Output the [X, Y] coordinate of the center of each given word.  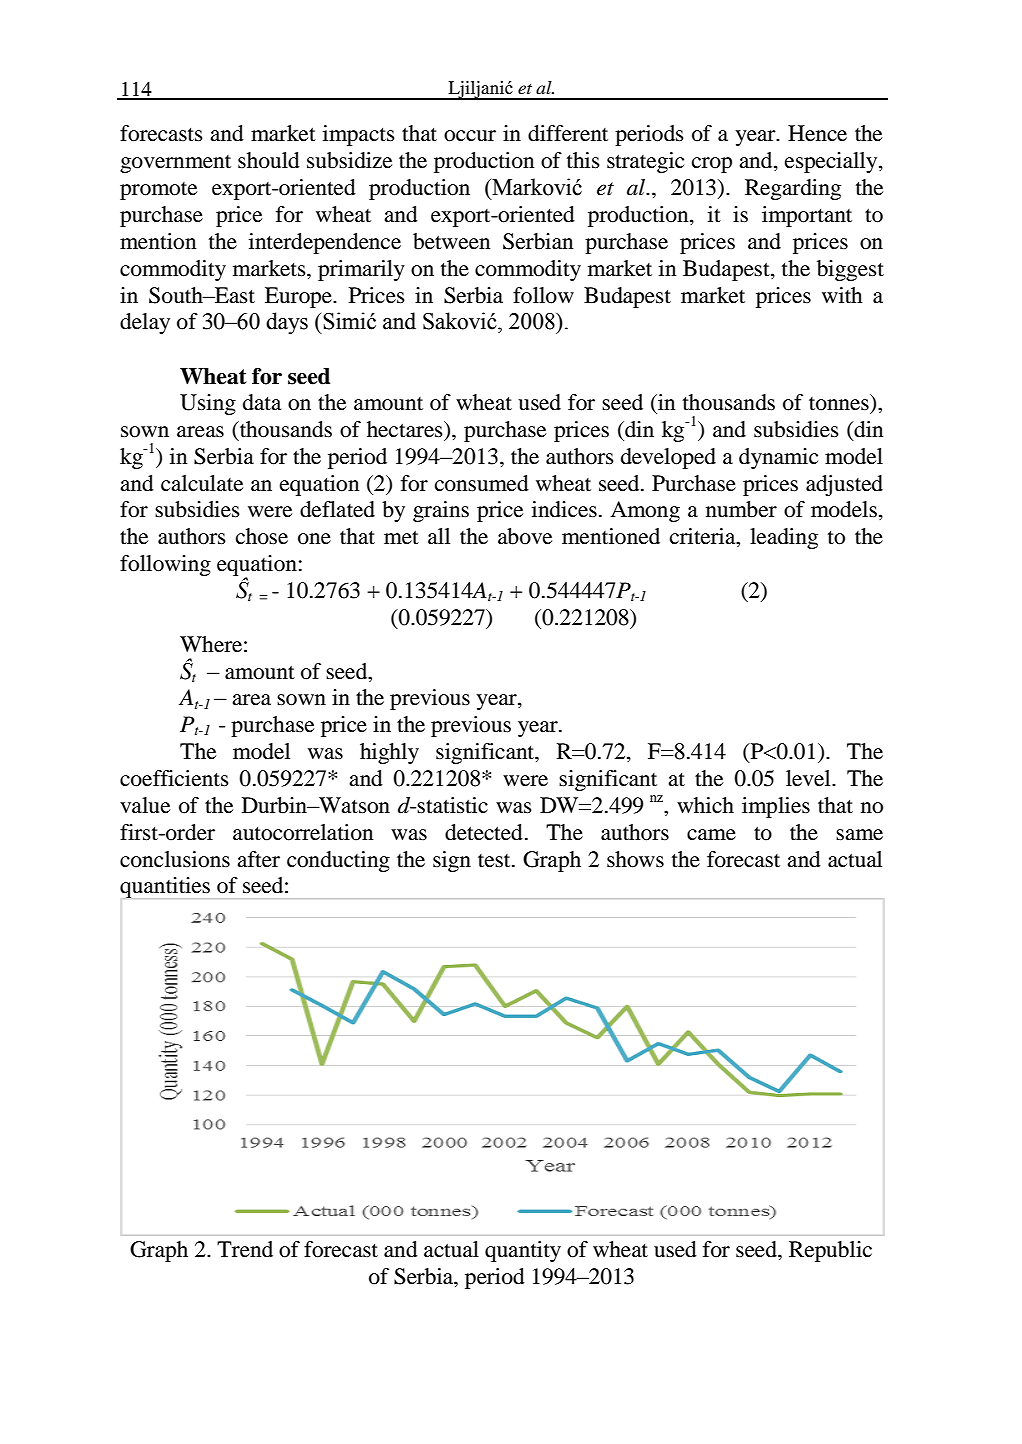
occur [470, 136]
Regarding [793, 189]
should [269, 160]
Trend [245, 1249]
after [258, 859]
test [495, 861]
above [525, 536]
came [711, 835]
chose [262, 536]
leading [784, 538]
